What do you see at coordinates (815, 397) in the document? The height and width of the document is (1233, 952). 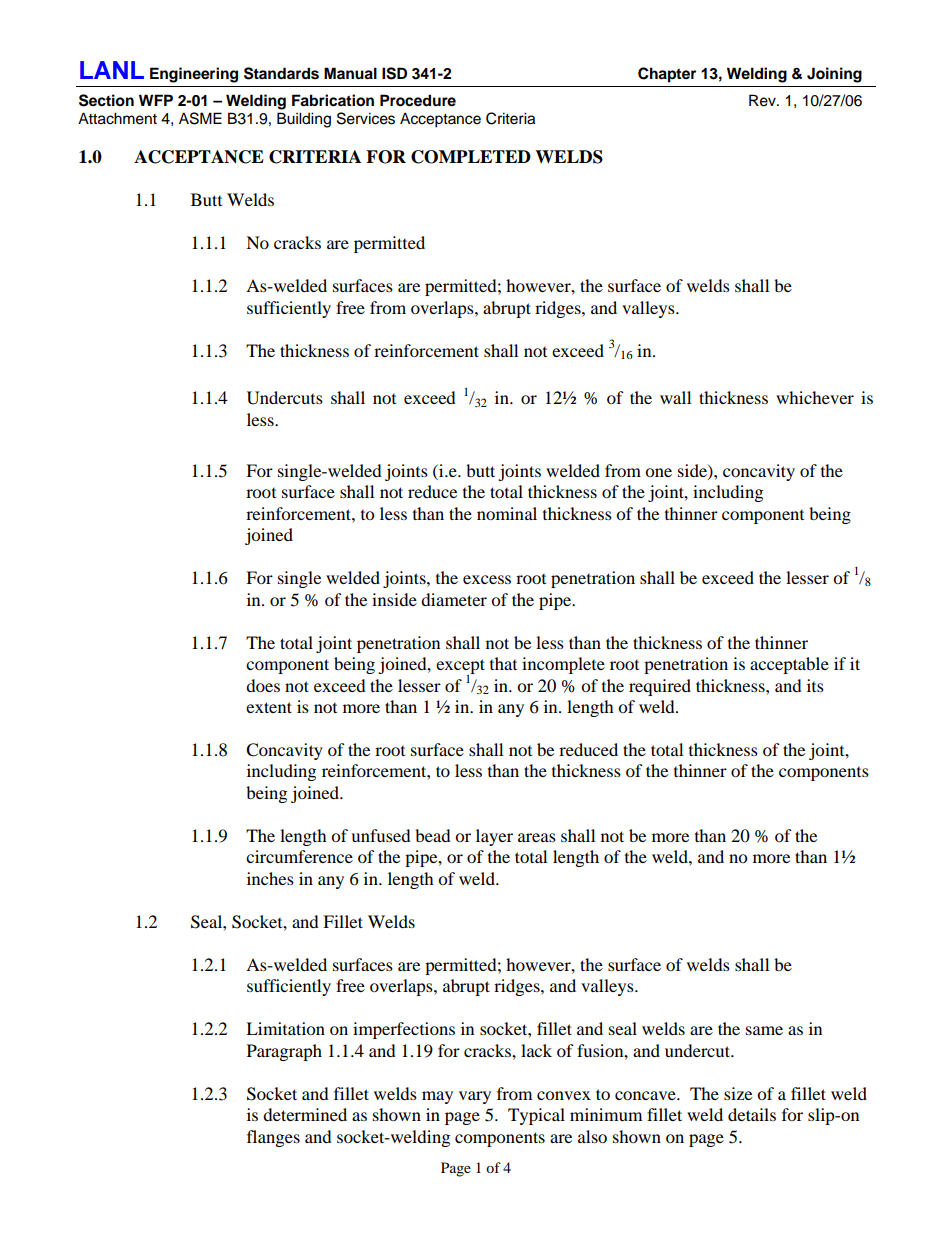 I see `whichever` at bounding box center [815, 397].
